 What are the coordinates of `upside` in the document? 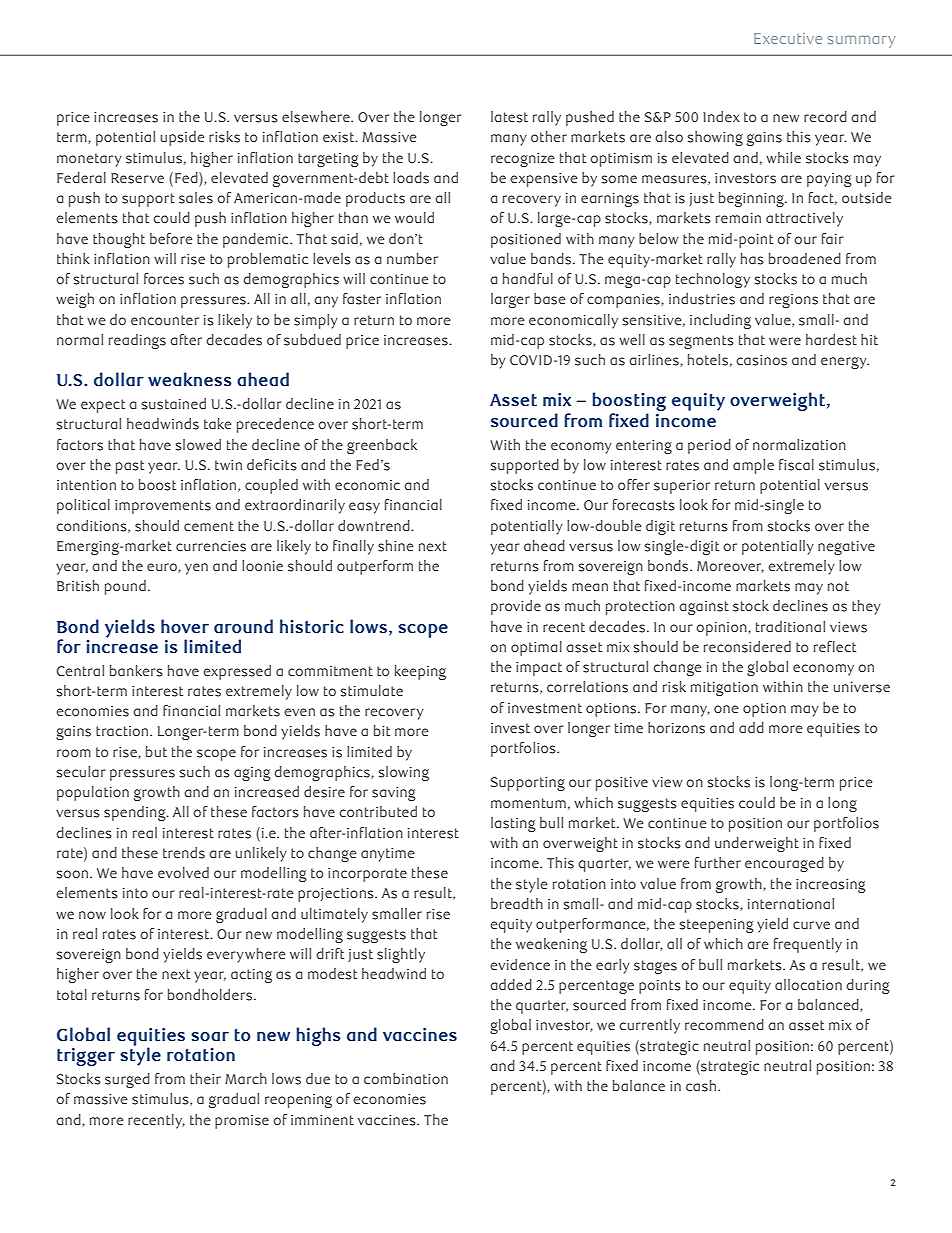 It's located at (183, 138).
